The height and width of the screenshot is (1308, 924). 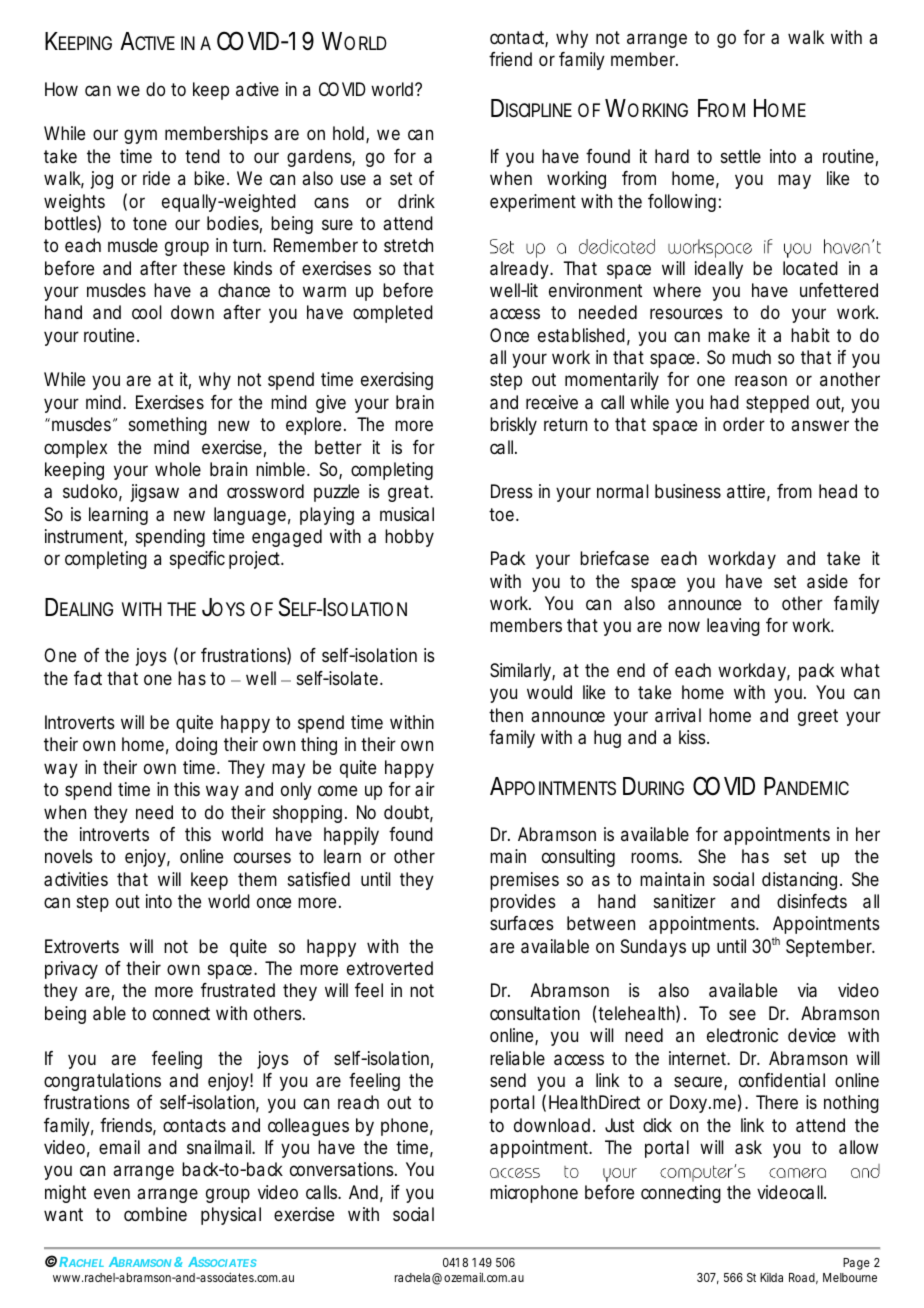 I want to click on fact, so click(x=88, y=678).
